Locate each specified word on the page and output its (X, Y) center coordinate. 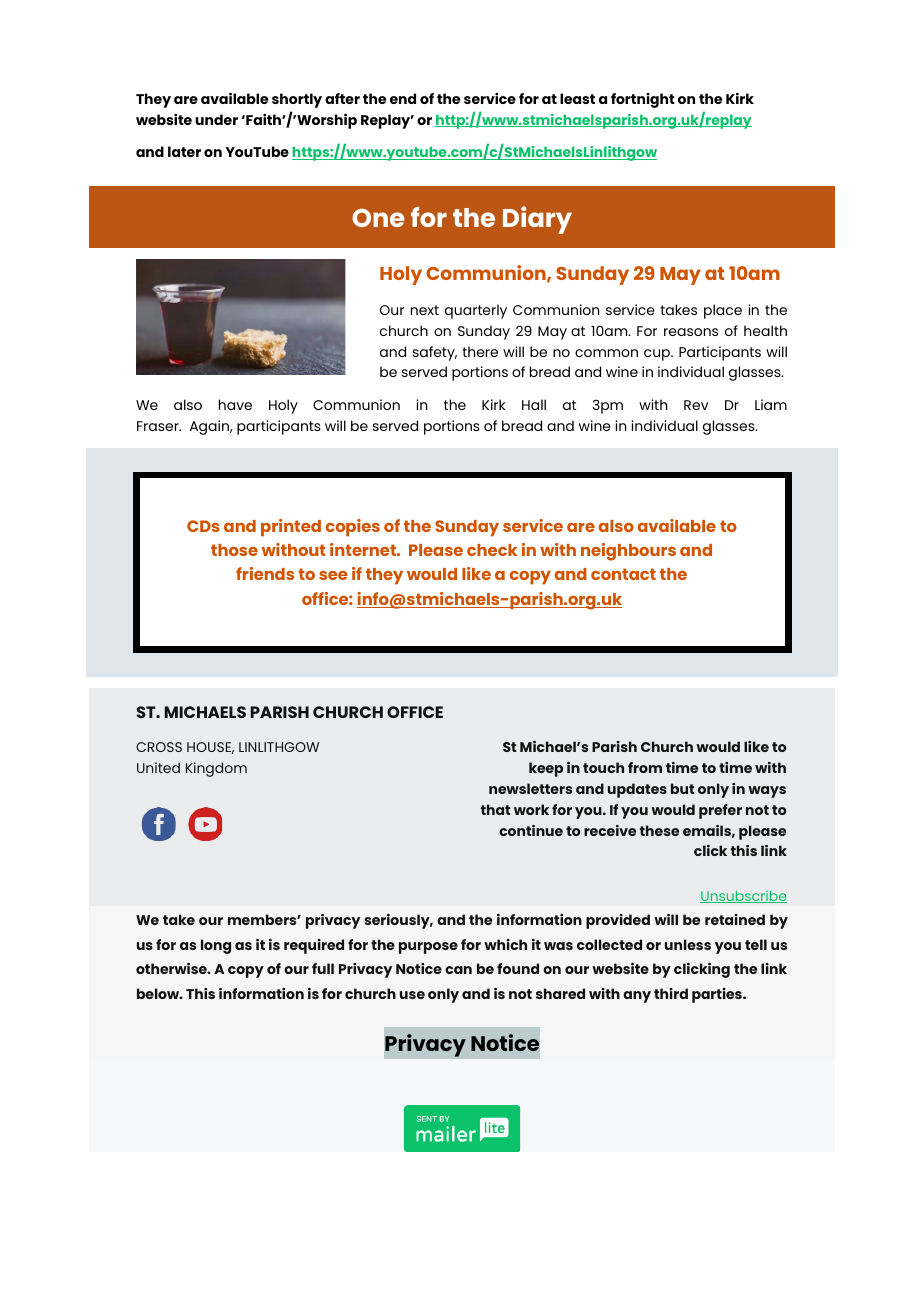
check (492, 550)
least (577, 98)
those (234, 550)
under (216, 119)
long (216, 946)
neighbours (628, 552)
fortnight (643, 100)
